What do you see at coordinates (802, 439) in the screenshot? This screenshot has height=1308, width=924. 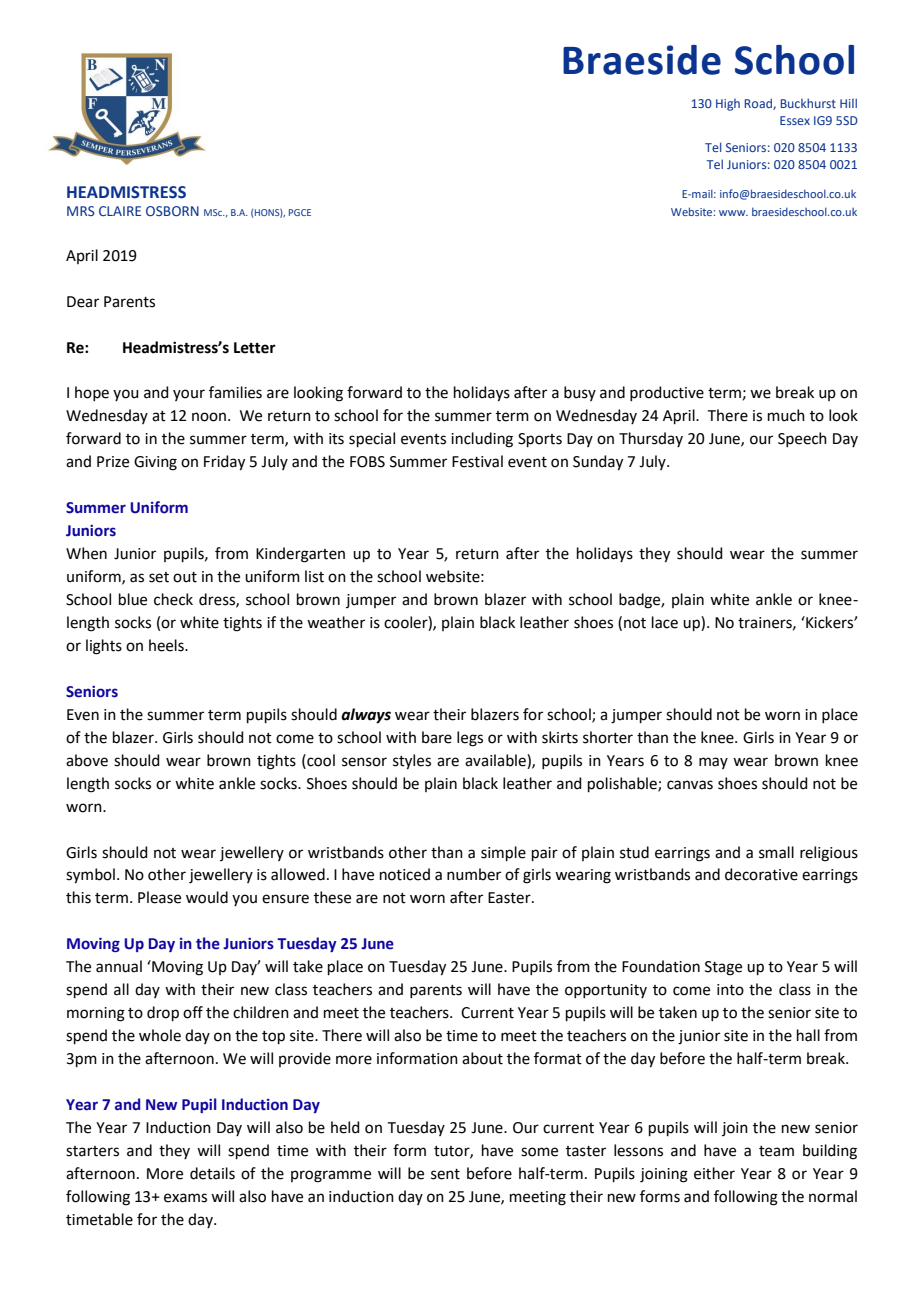 I see `Speech` at bounding box center [802, 439].
